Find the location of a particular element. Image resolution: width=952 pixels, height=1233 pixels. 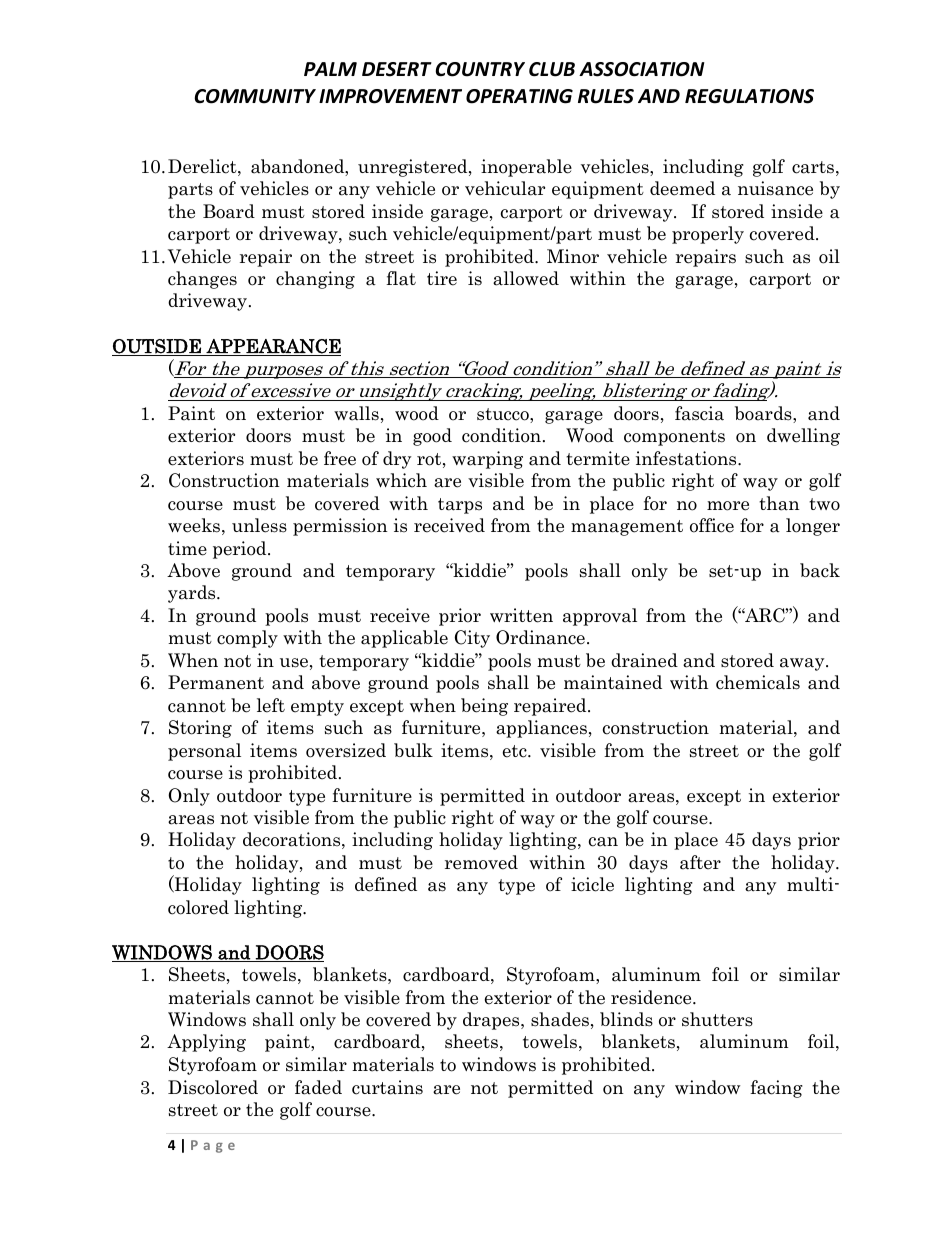

Applying is located at coordinates (206, 1043).
